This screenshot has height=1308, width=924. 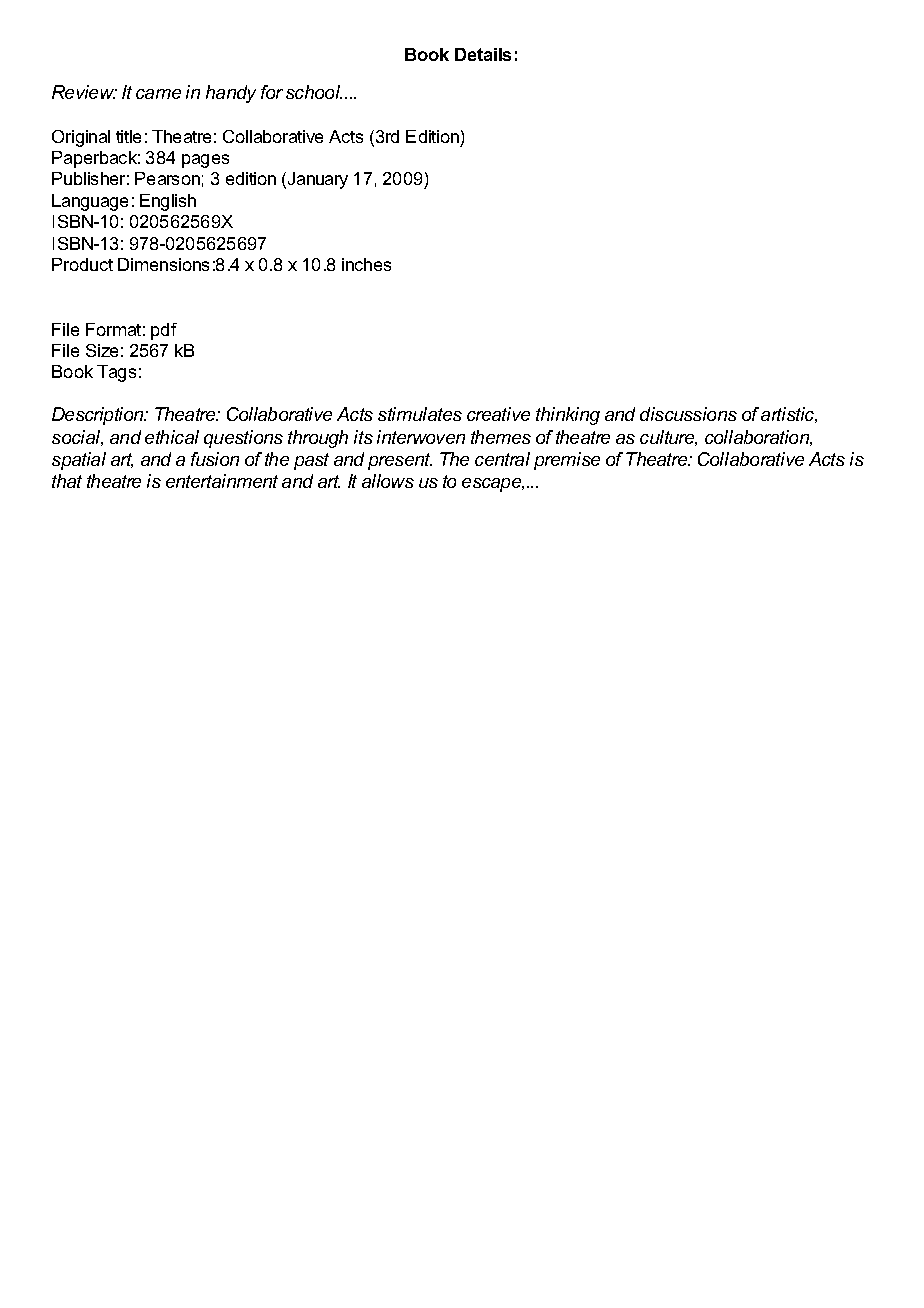 I want to click on Details, so click(x=483, y=54).
